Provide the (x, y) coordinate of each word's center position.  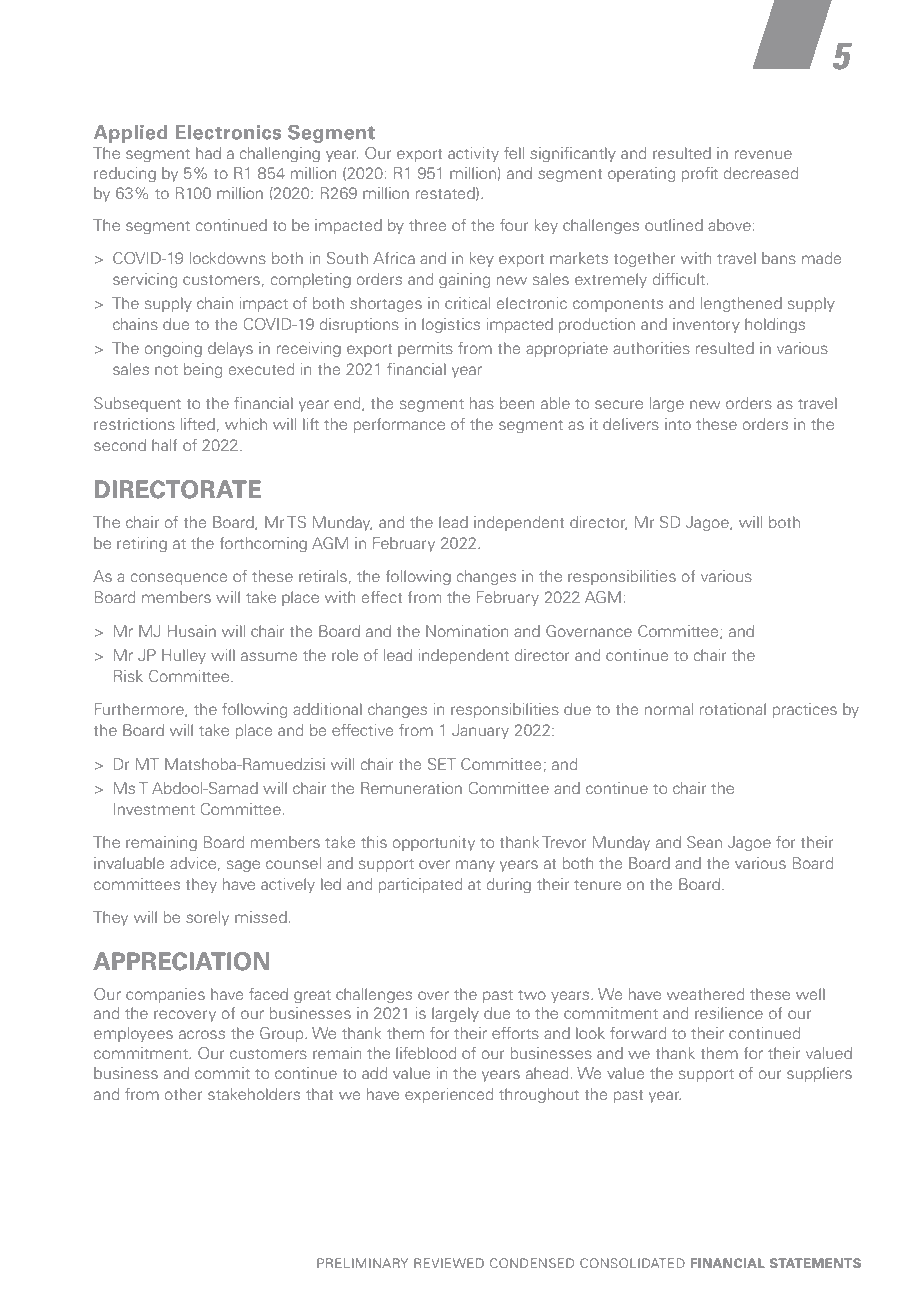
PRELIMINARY (362, 1263)
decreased (761, 173)
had (208, 153)
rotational (733, 709)
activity (473, 154)
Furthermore (140, 710)
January (480, 731)
